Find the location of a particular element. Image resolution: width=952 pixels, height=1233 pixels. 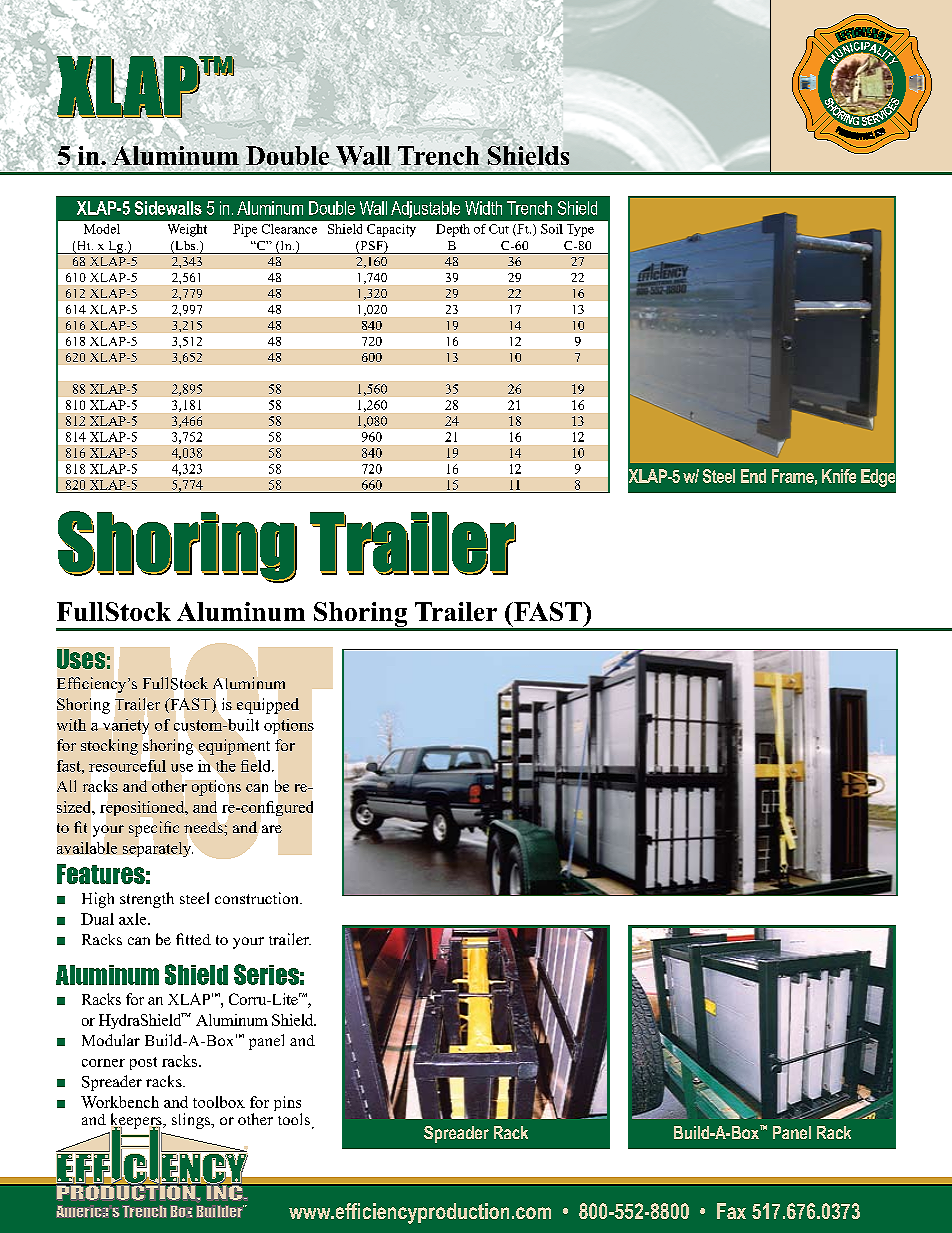

Type is located at coordinates (580, 230).
